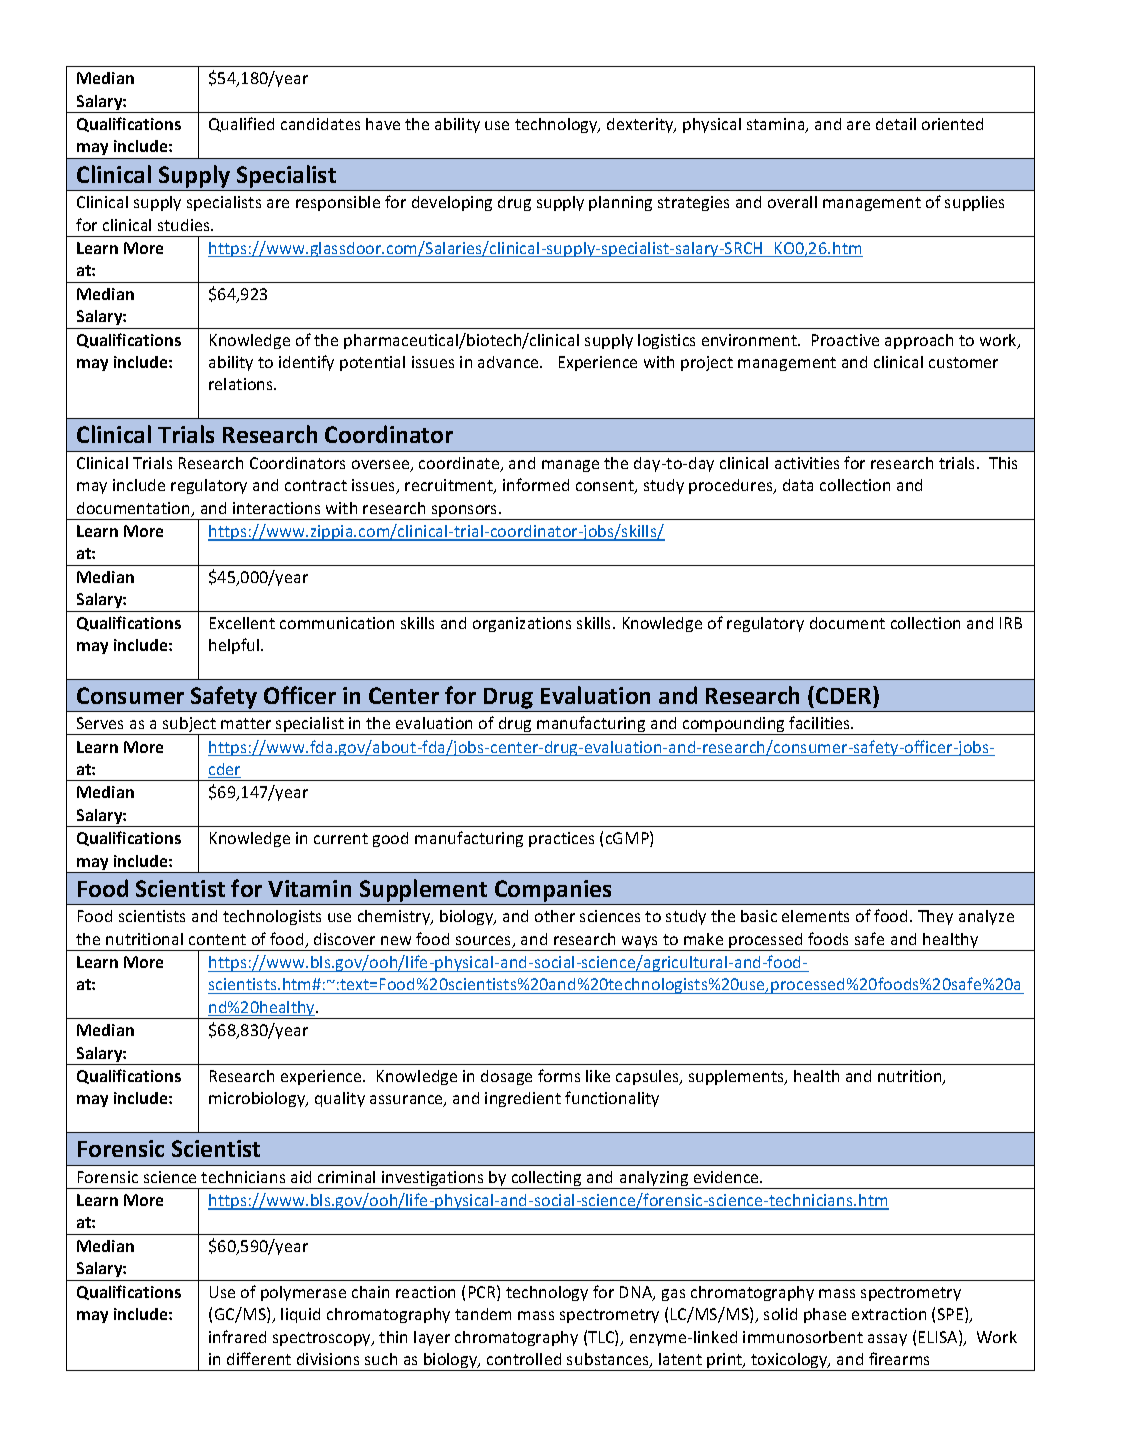 The width and height of the document is (1125, 1456). I want to click on planning, so click(620, 203).
